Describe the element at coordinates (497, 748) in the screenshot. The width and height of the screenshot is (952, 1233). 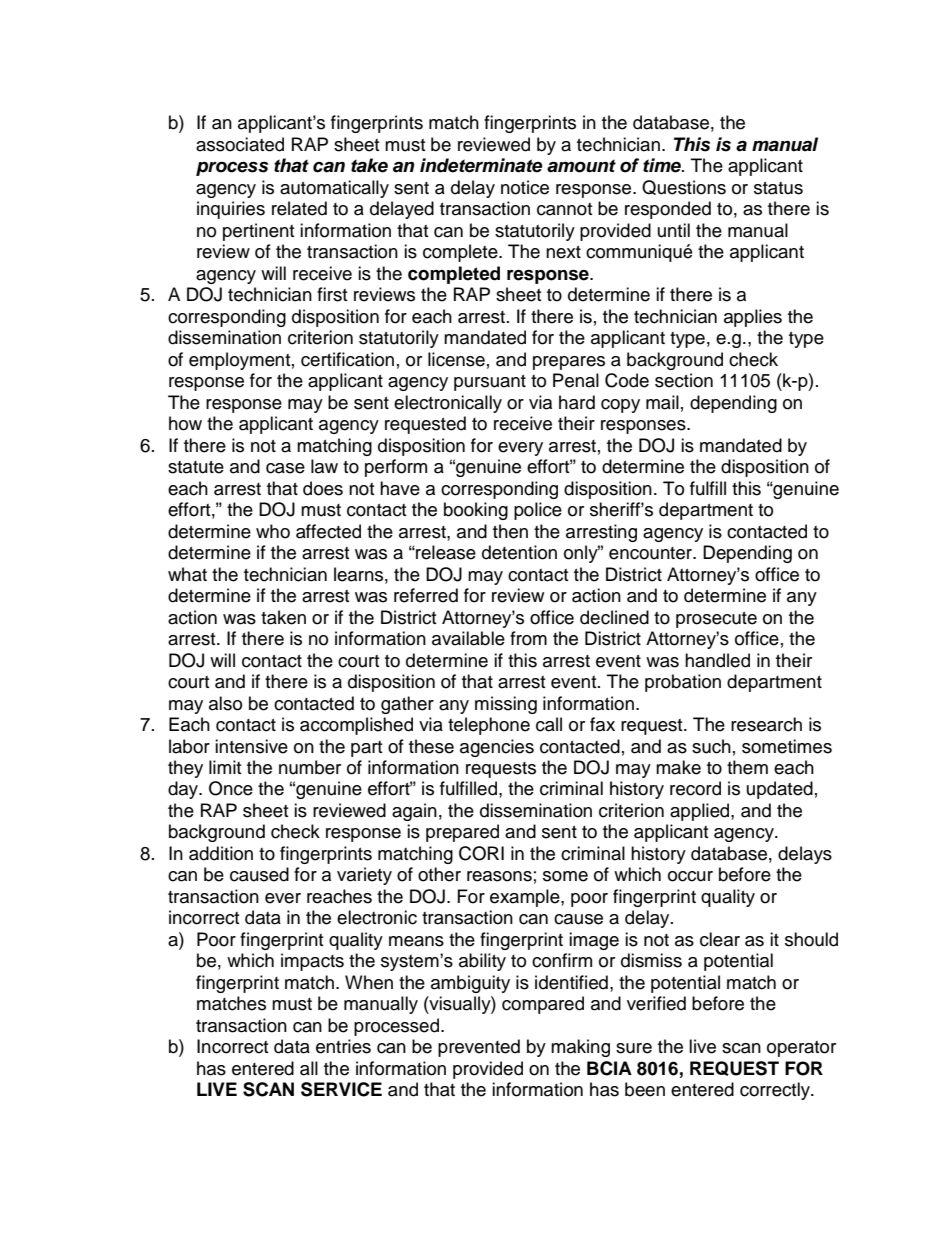
I see `agencies` at that location.
